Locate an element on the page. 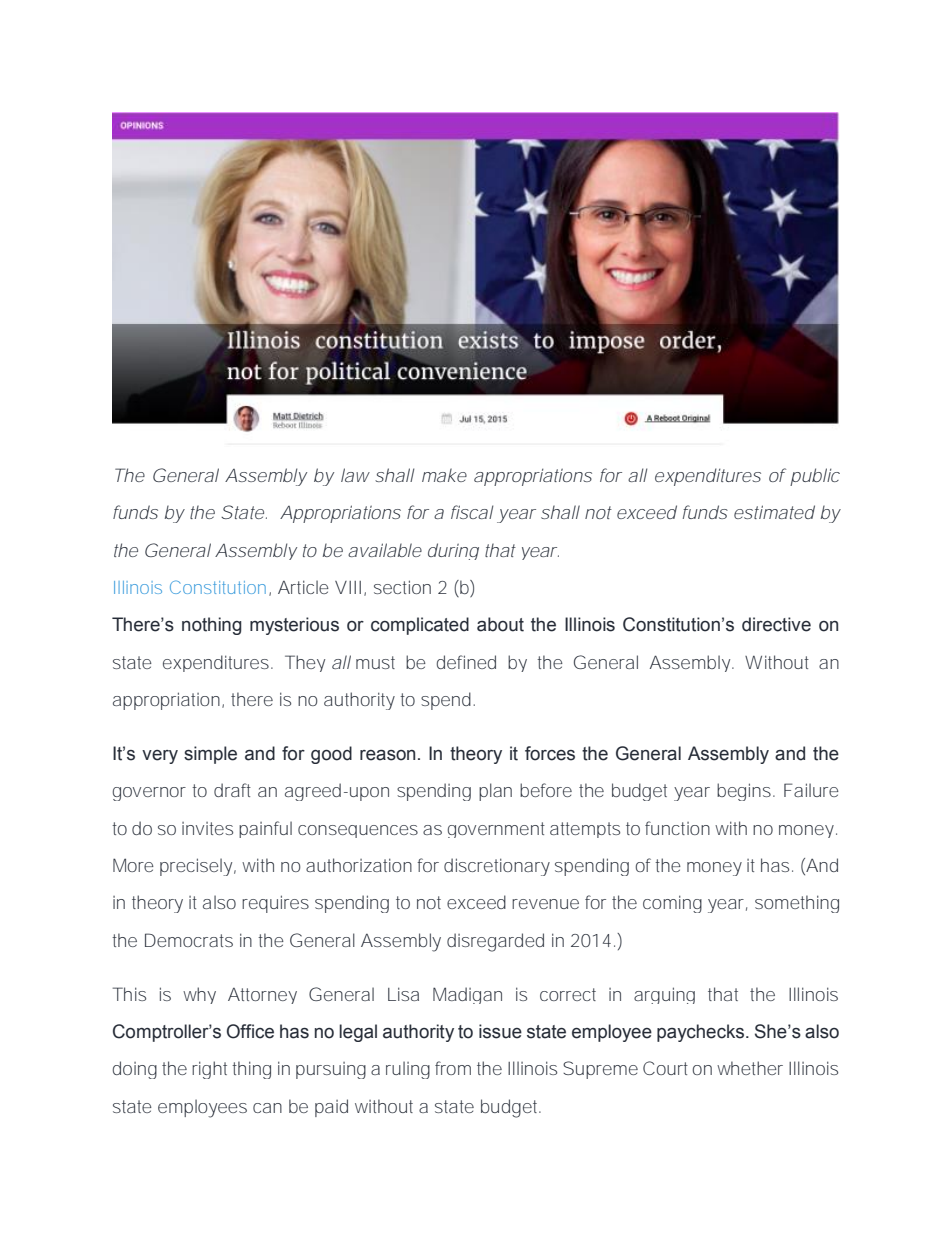 The height and width of the document is (1233, 952). public is located at coordinates (815, 477).
